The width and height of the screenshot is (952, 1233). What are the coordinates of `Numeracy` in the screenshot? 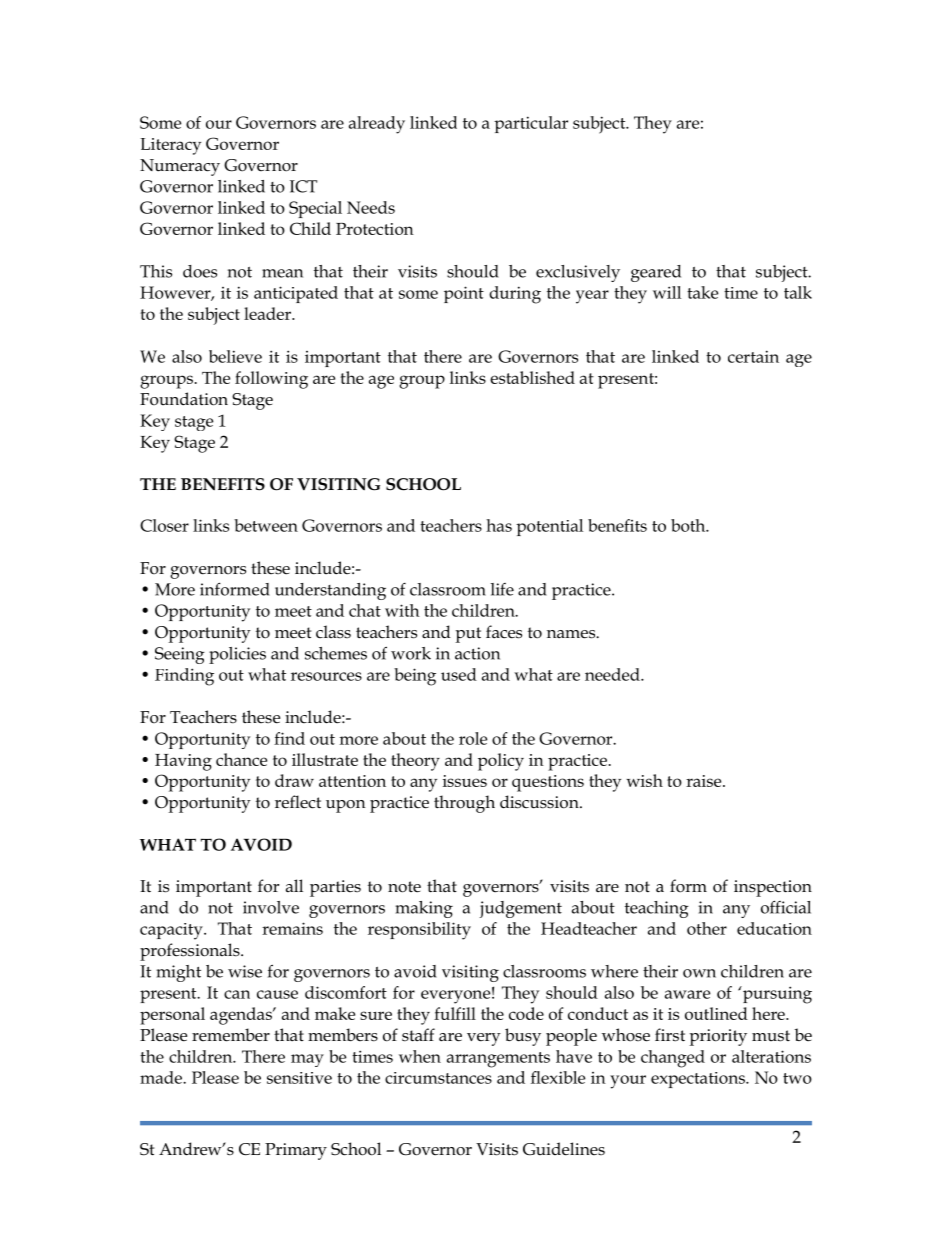 It's located at (180, 167).
